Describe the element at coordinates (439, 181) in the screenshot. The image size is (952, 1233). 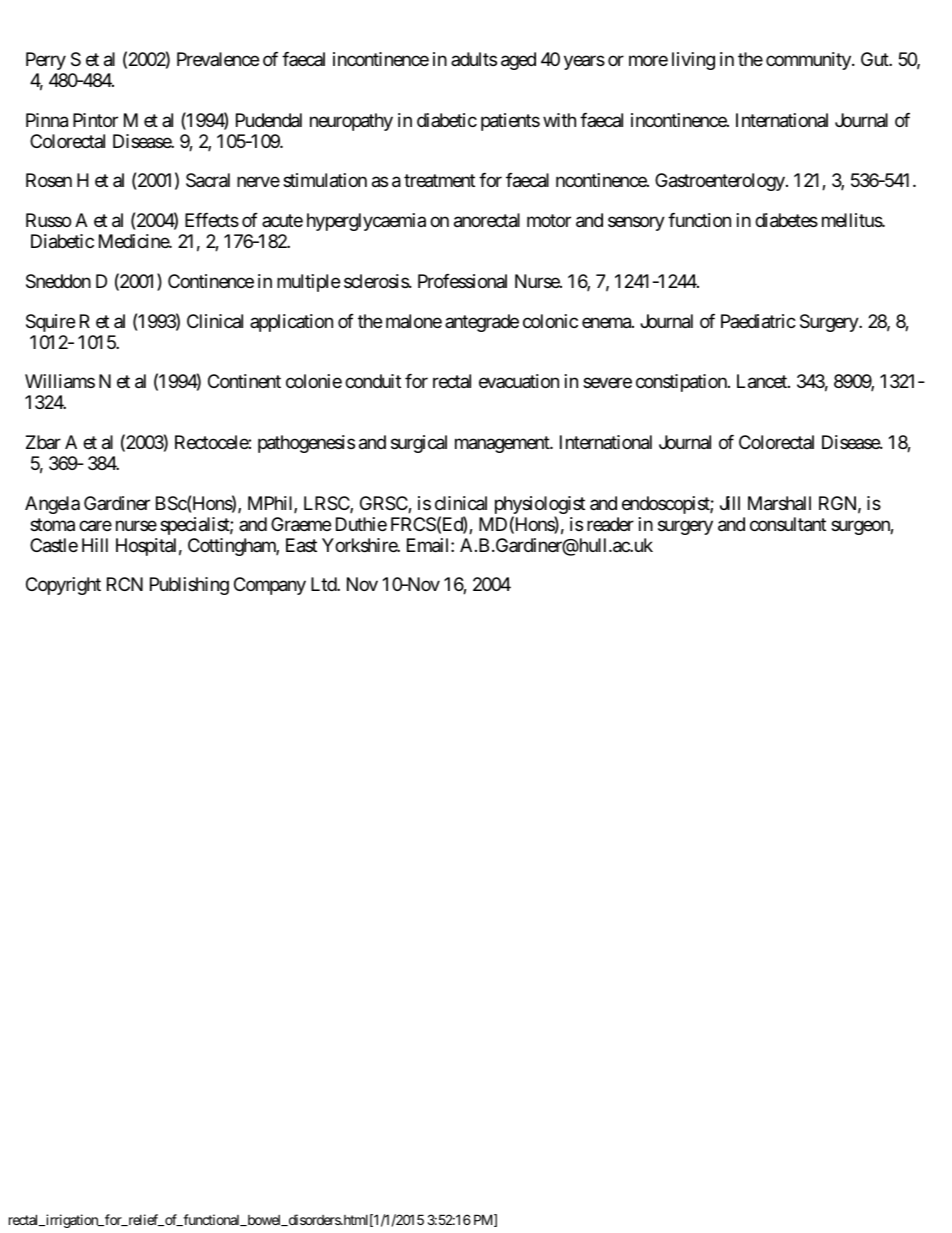
I see `treatment` at that location.
